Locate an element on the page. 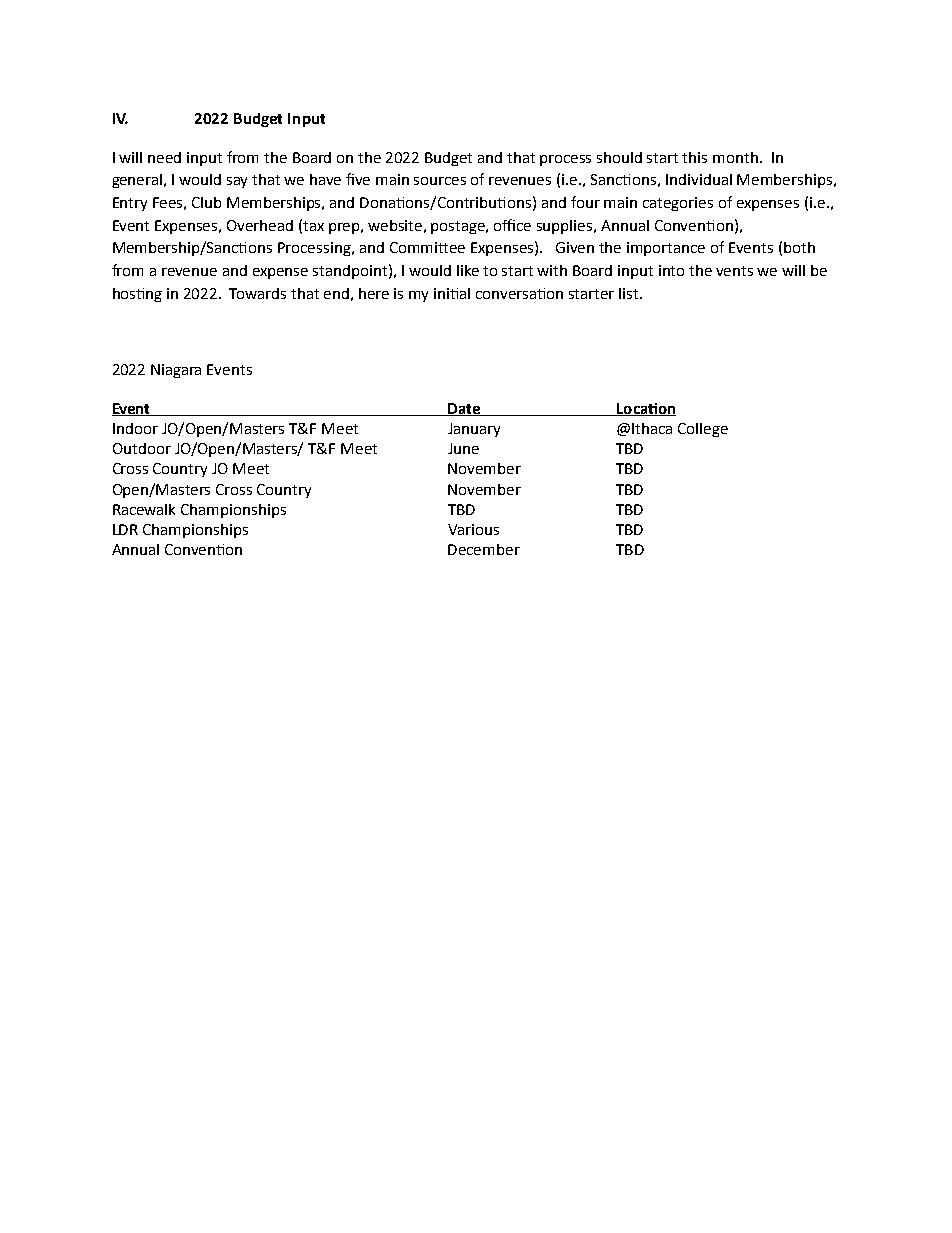  Indoor is located at coordinates (135, 428).
